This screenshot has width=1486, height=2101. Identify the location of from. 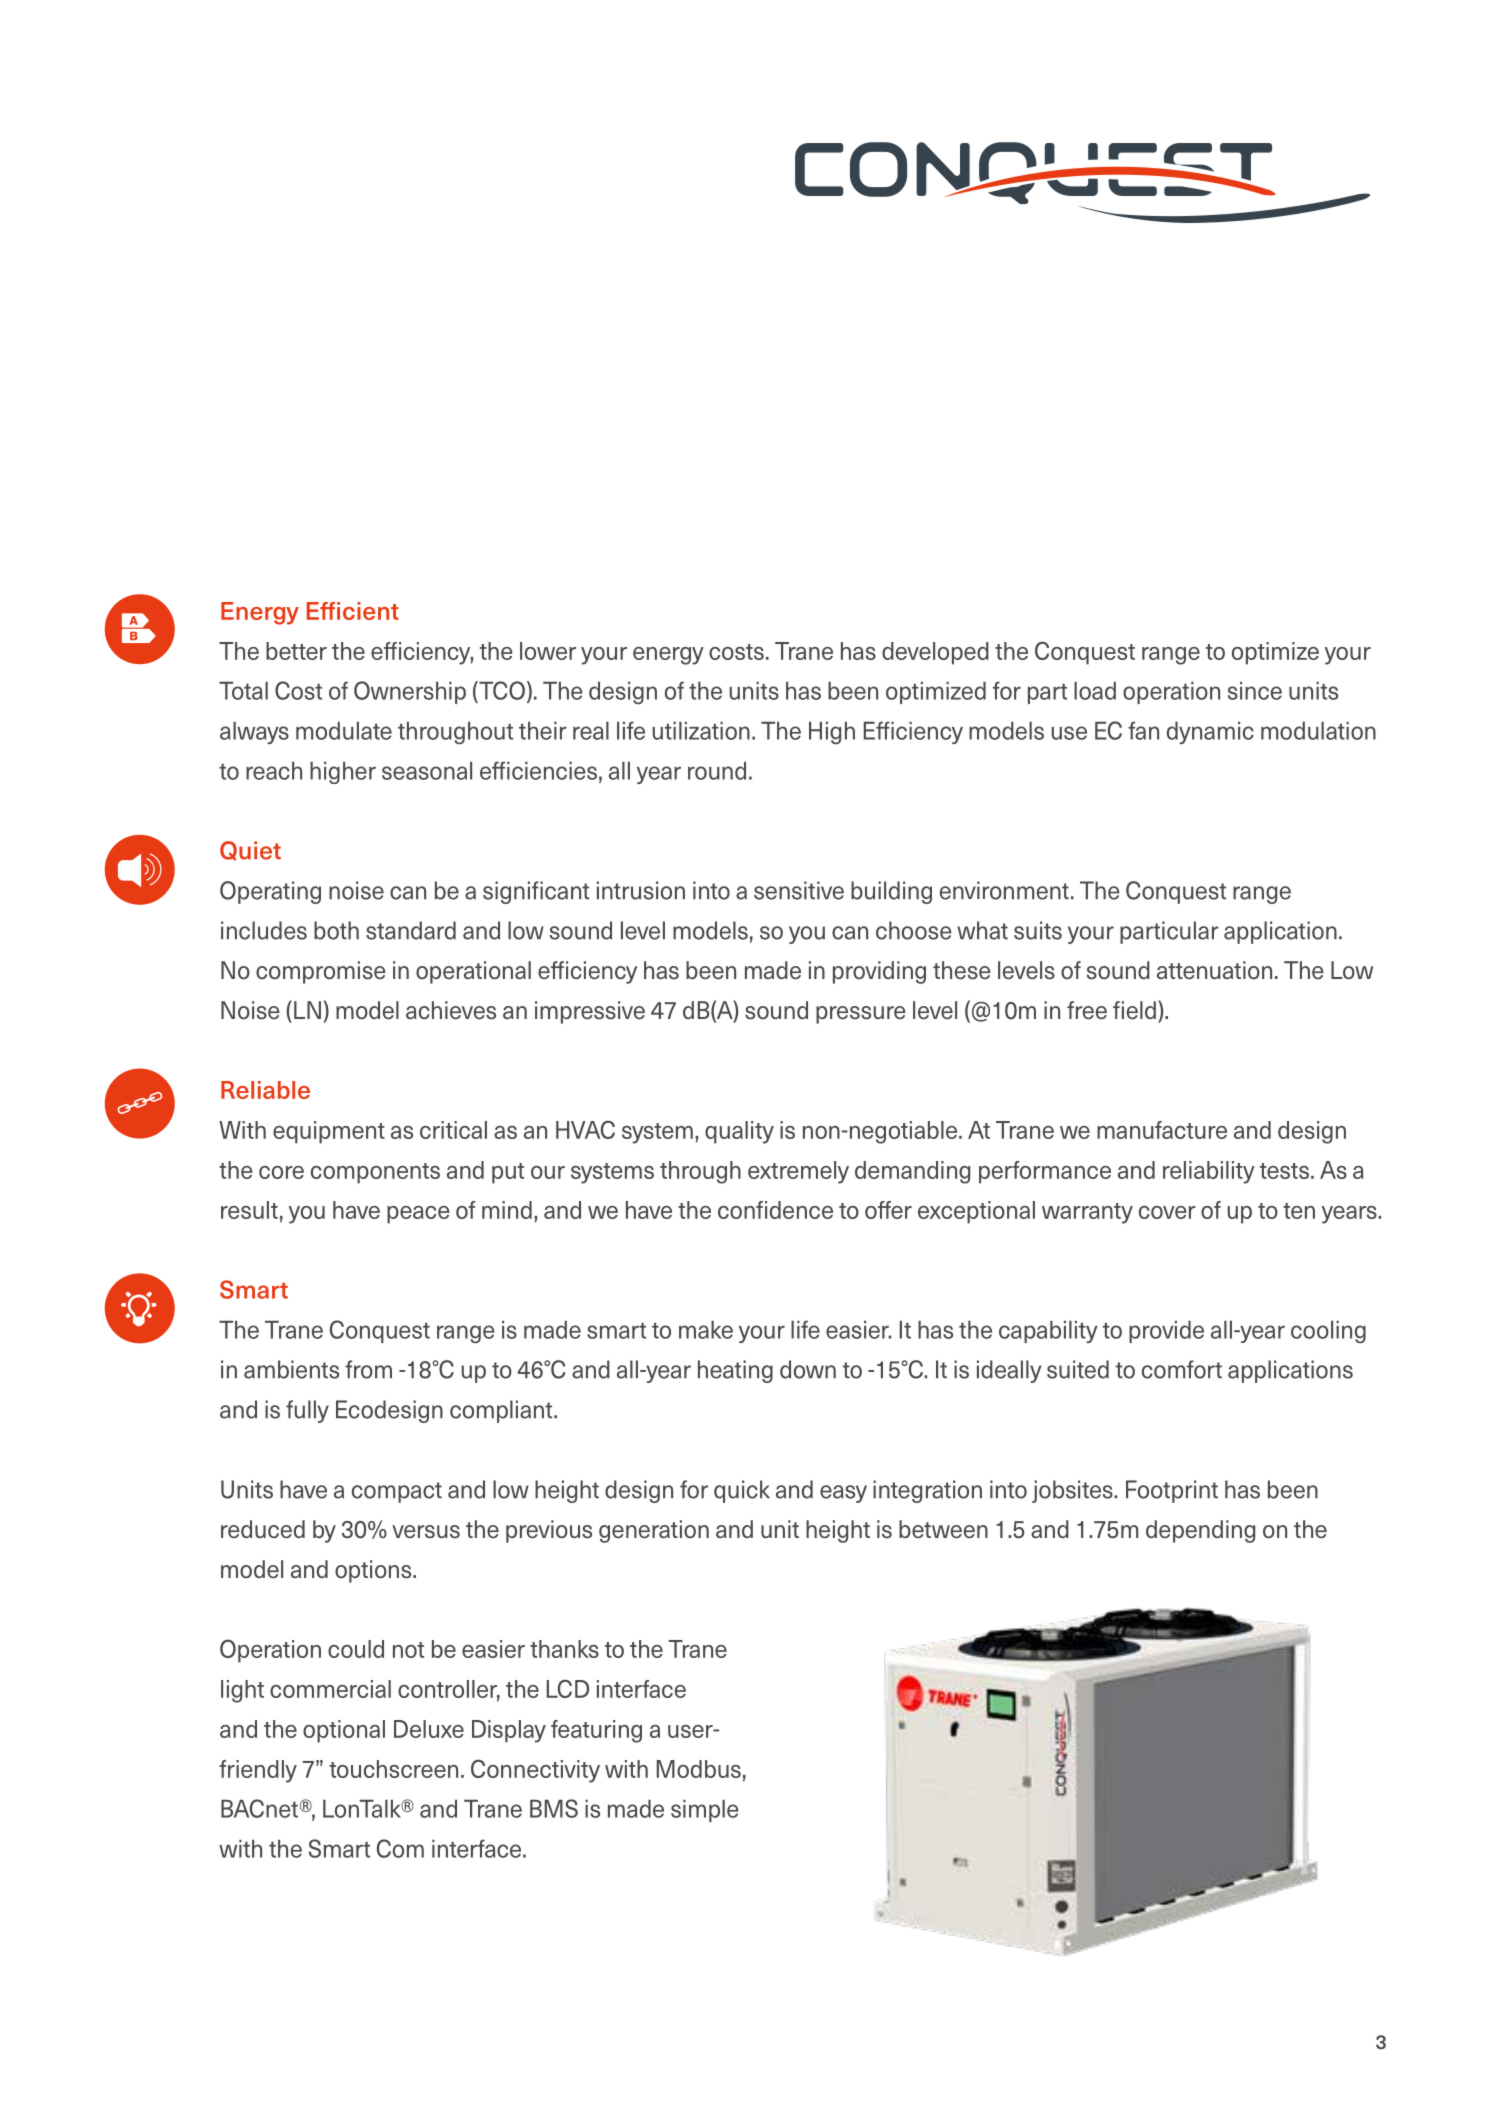
(368, 1369).
